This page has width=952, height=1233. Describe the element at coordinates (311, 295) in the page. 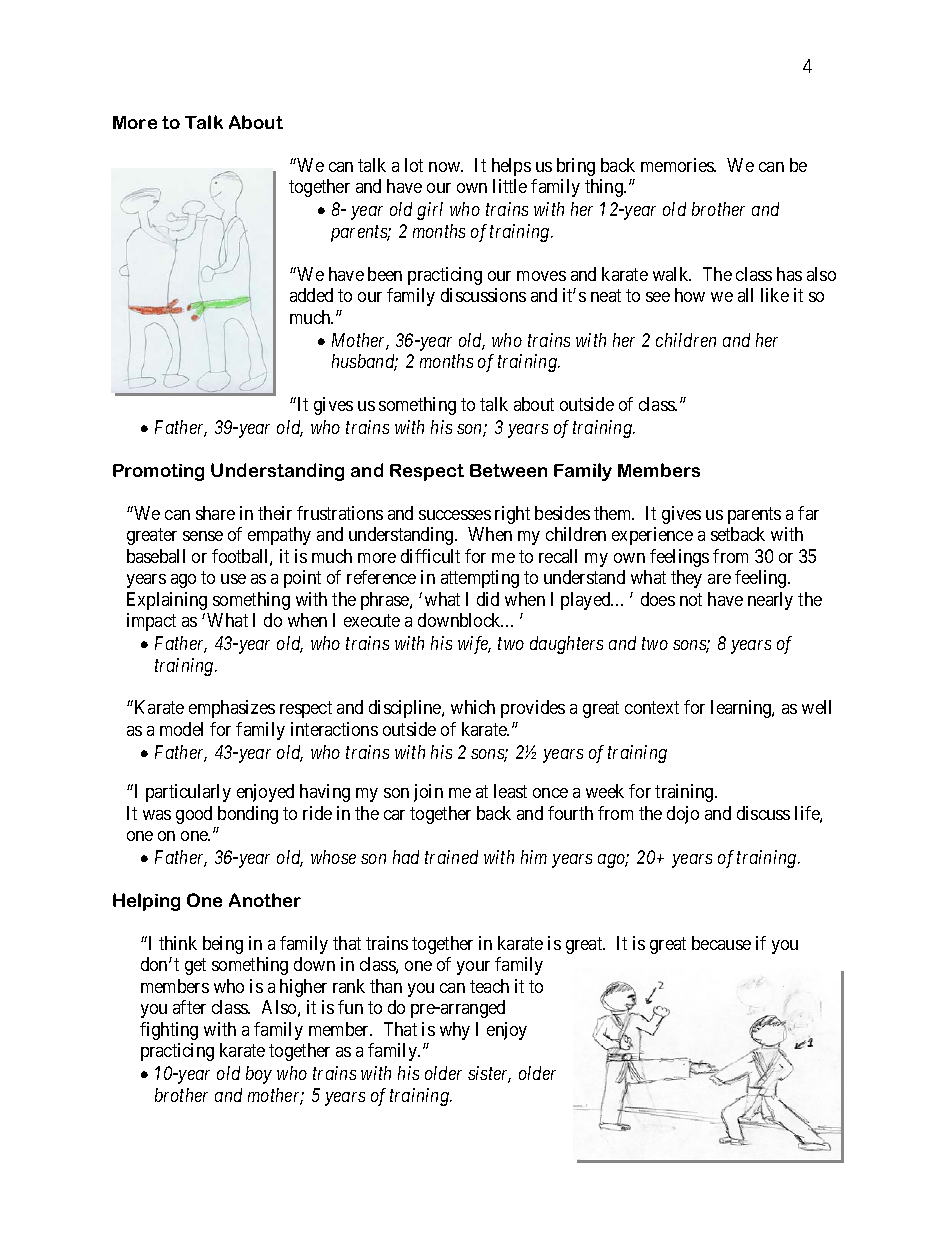

I see `added` at that location.
